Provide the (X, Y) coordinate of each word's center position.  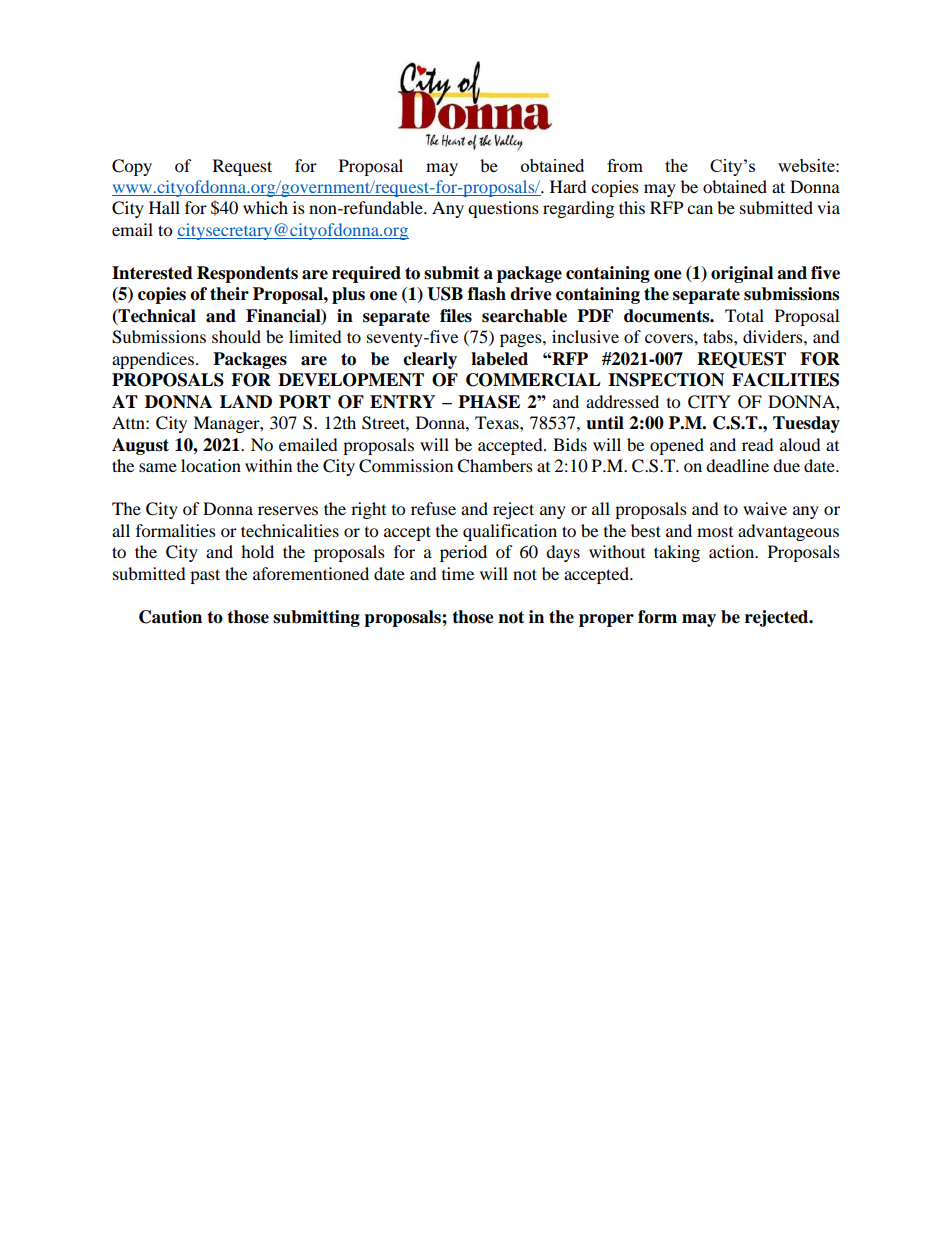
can (700, 209)
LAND (246, 401)
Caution (170, 617)
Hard (568, 186)
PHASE (489, 402)
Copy (132, 167)
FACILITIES (785, 380)
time (458, 573)
